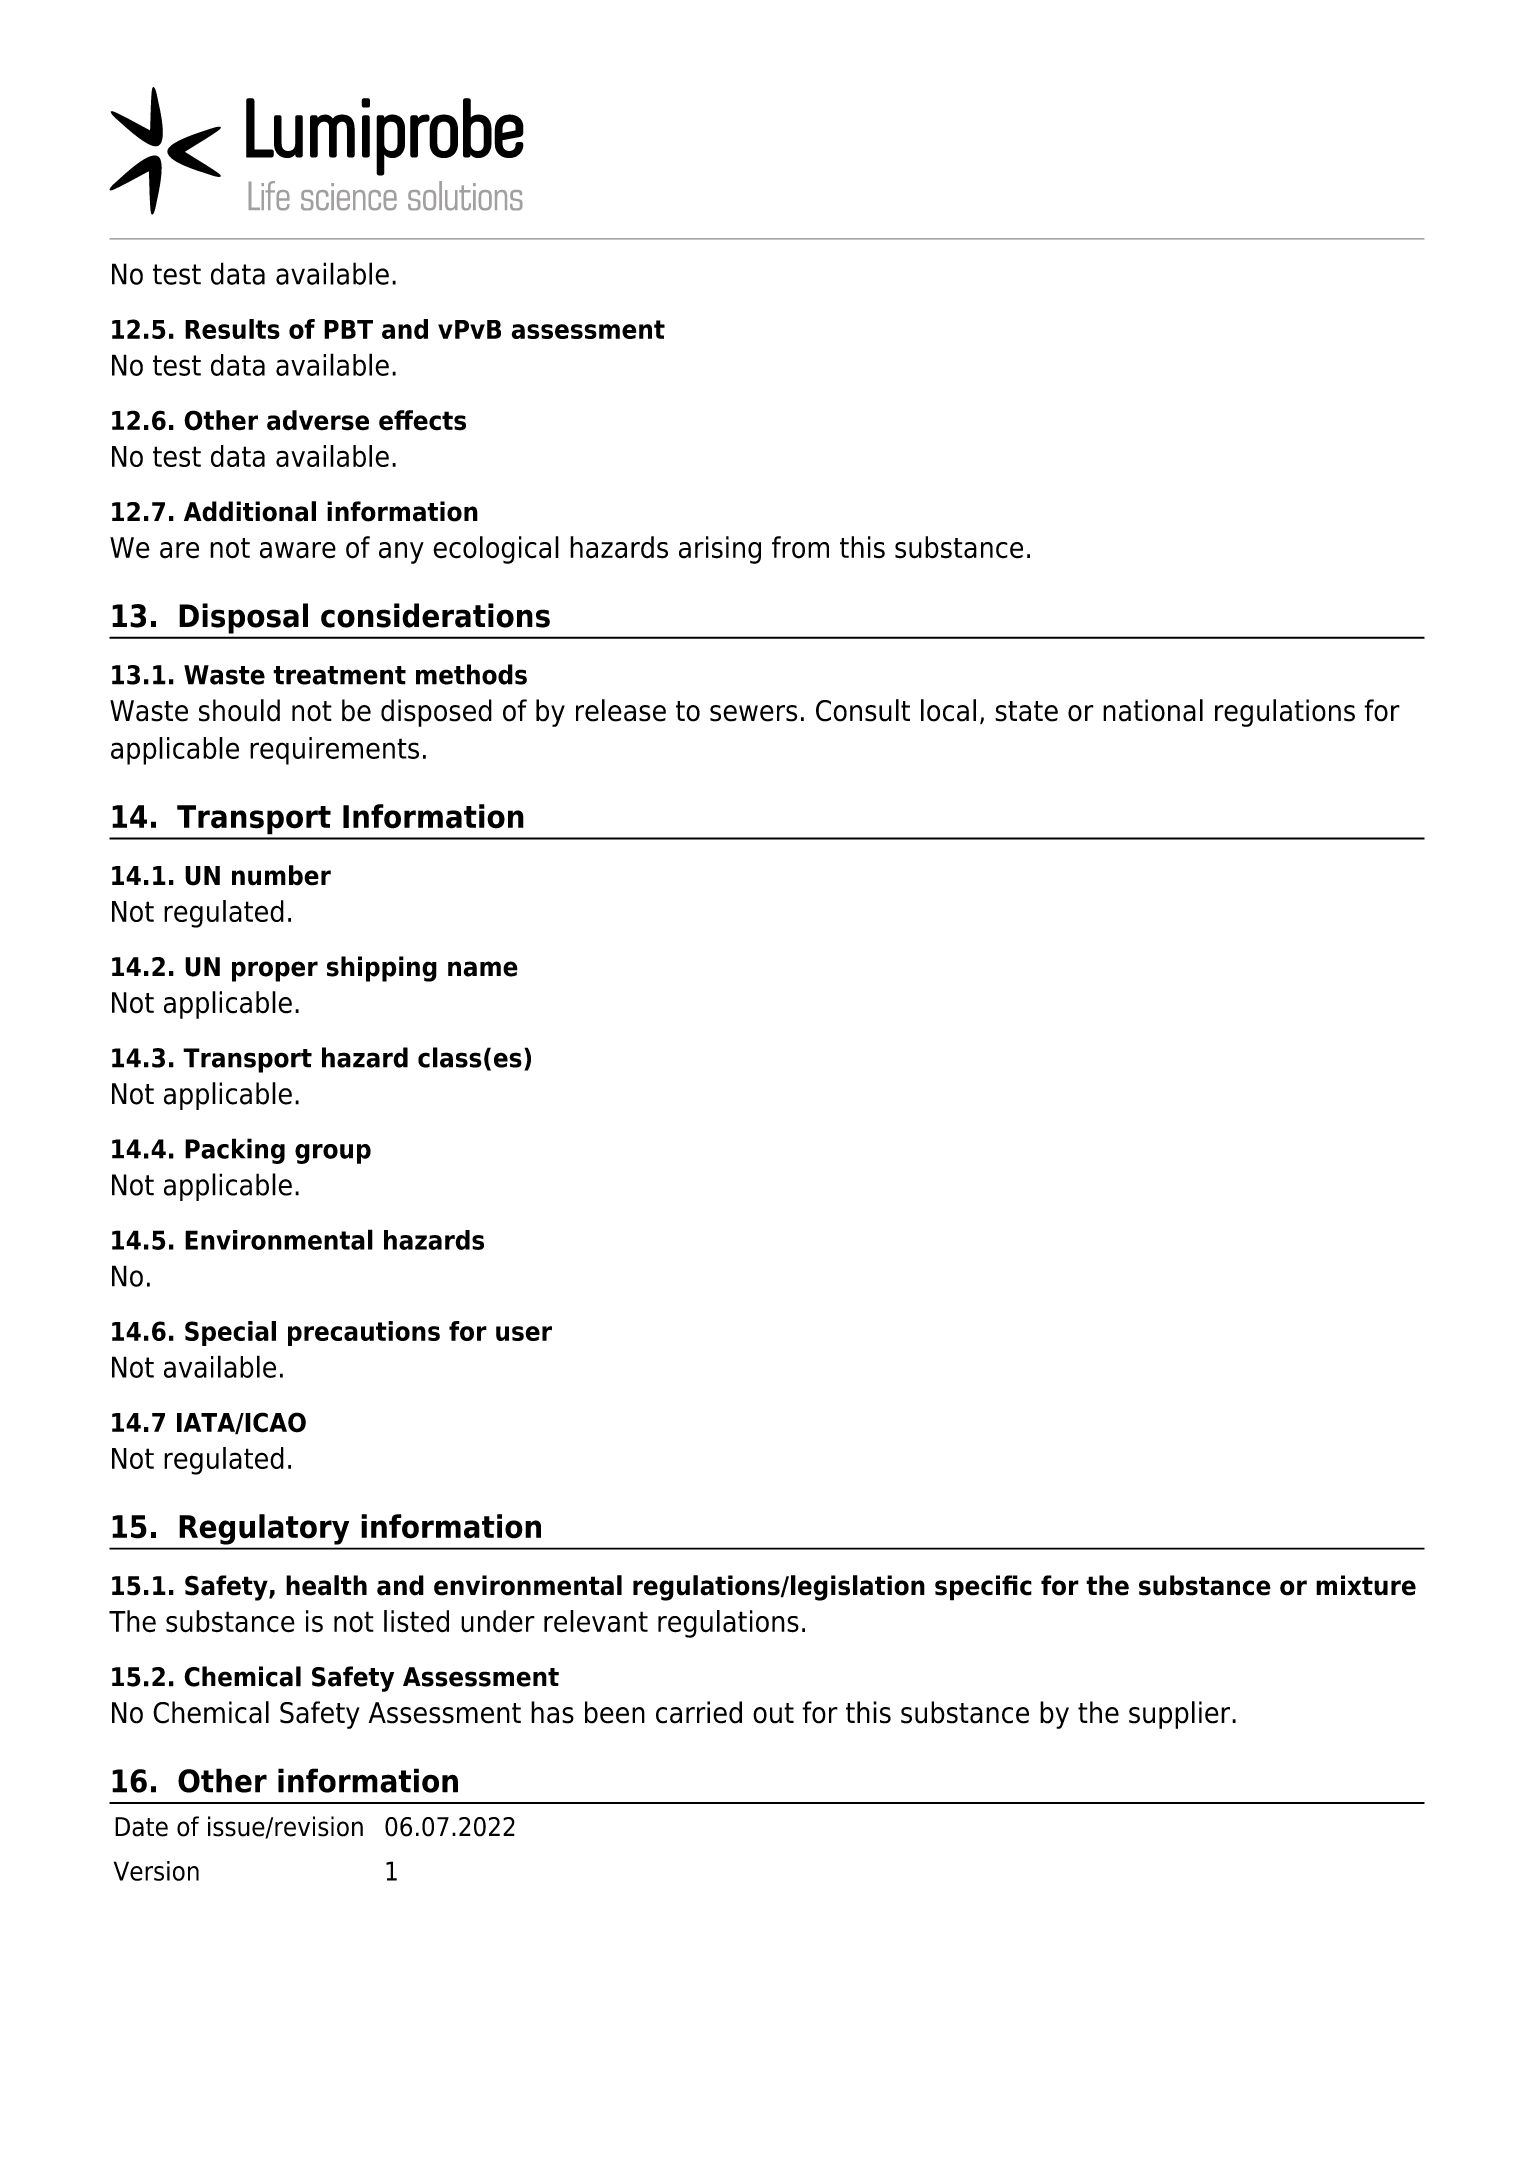 The image size is (1534, 2170). Describe the element at coordinates (948, 710) in the screenshot. I see `local` at that location.
